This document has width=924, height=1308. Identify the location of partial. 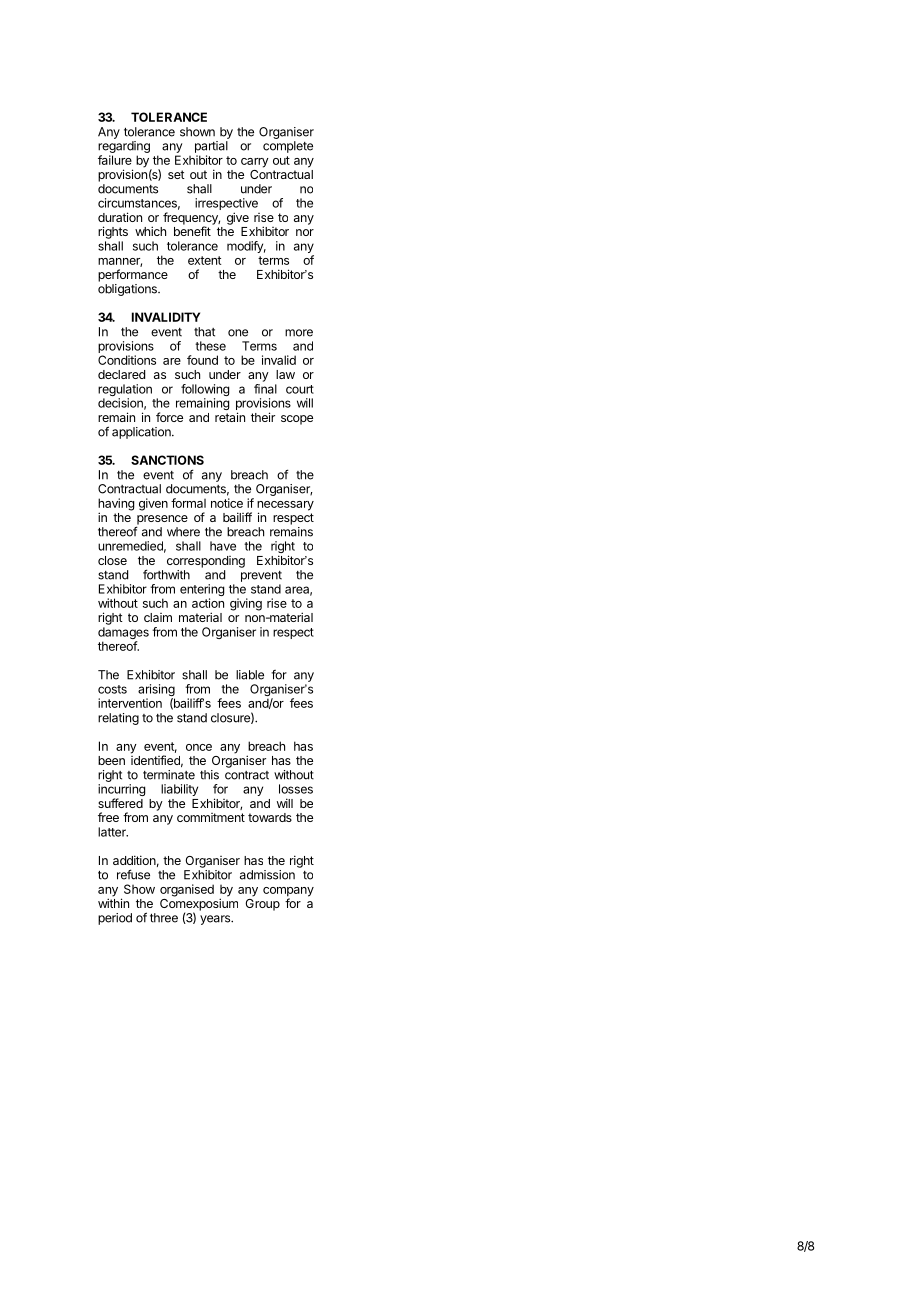
(211, 147).
